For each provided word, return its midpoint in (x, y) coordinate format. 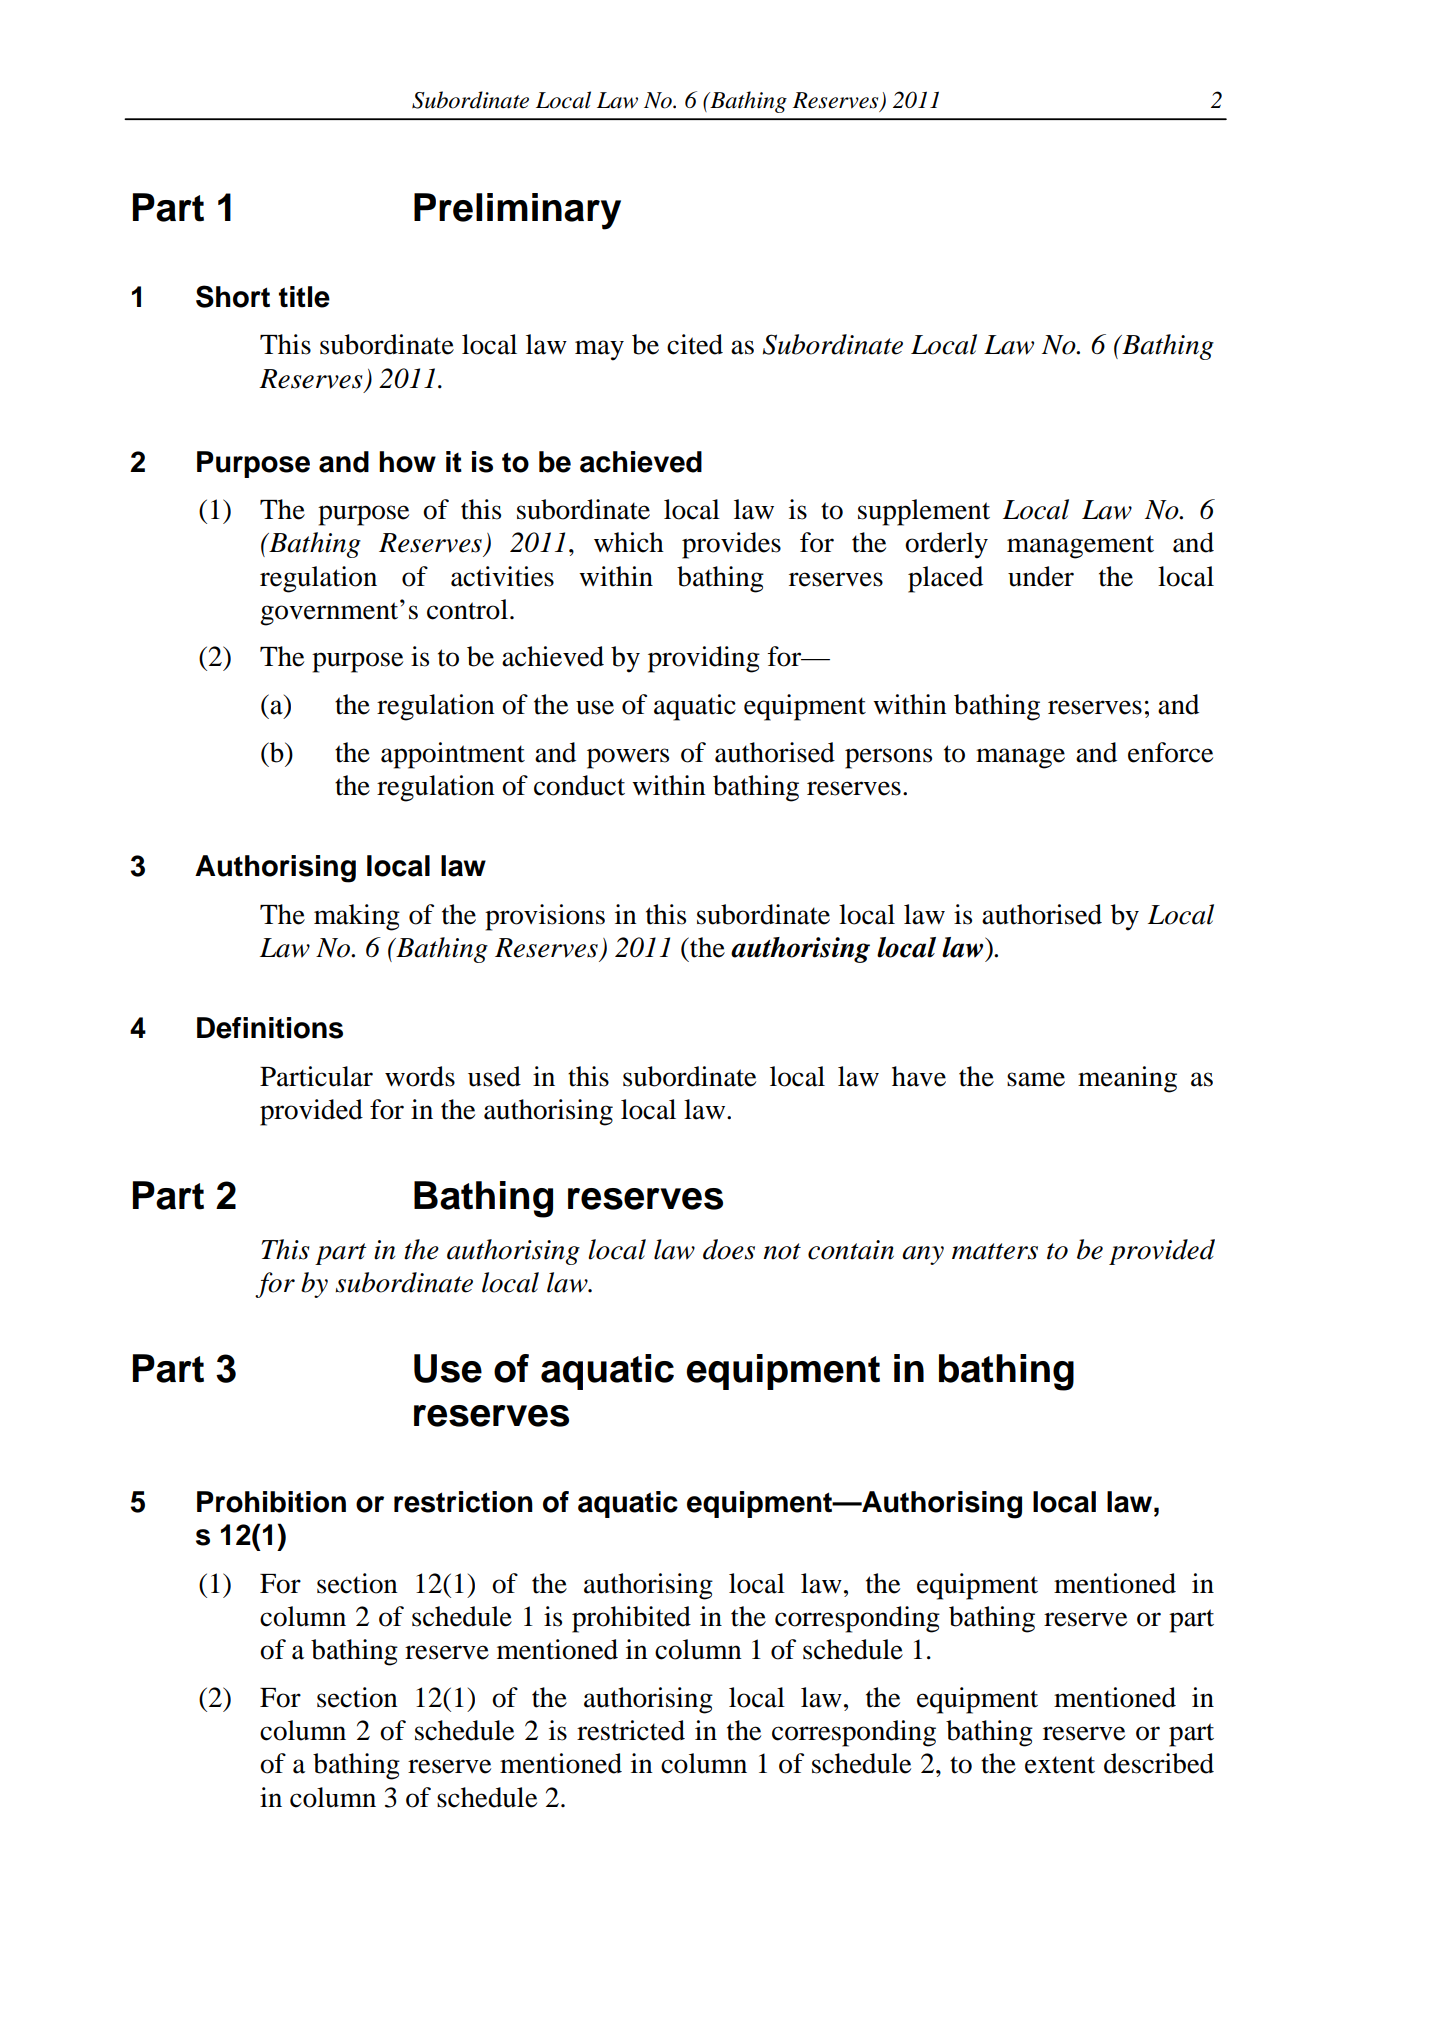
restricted (631, 1730)
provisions (545, 917)
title (304, 297)
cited (695, 344)
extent (1060, 1765)
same (1036, 1079)
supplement (924, 512)
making (357, 917)
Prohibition (271, 1502)
